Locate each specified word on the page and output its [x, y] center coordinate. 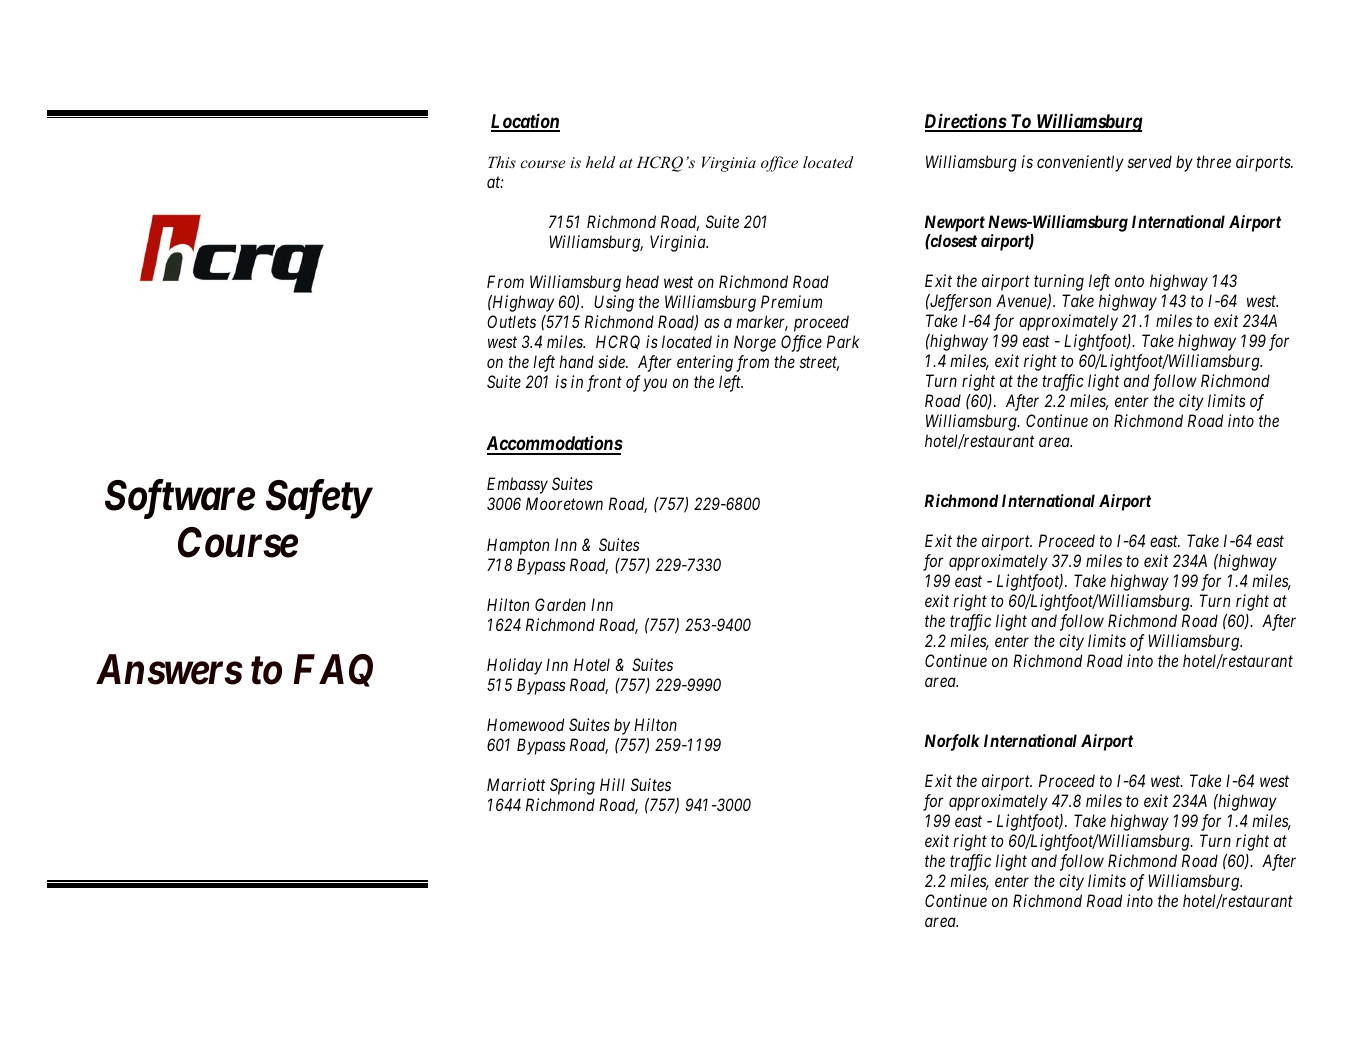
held [601, 162]
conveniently [1080, 163]
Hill [612, 784]
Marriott [516, 784]
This [502, 162]
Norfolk [952, 742]
